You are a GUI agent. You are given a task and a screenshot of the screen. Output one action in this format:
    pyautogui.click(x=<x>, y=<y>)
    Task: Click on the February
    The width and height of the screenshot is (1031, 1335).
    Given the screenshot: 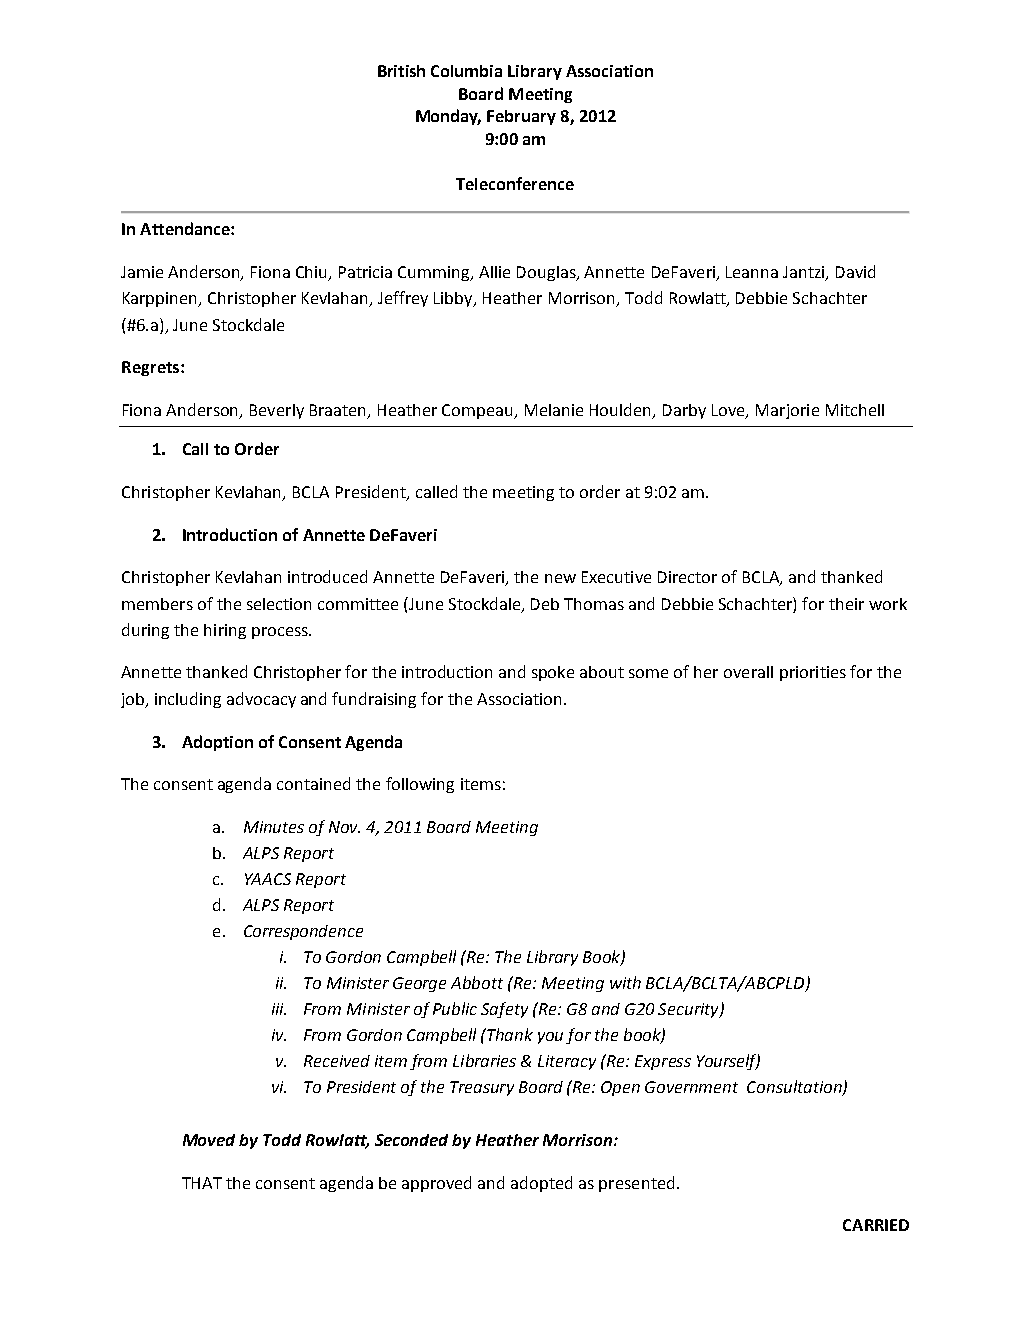 What is the action you would take?
    pyautogui.click(x=521, y=117)
